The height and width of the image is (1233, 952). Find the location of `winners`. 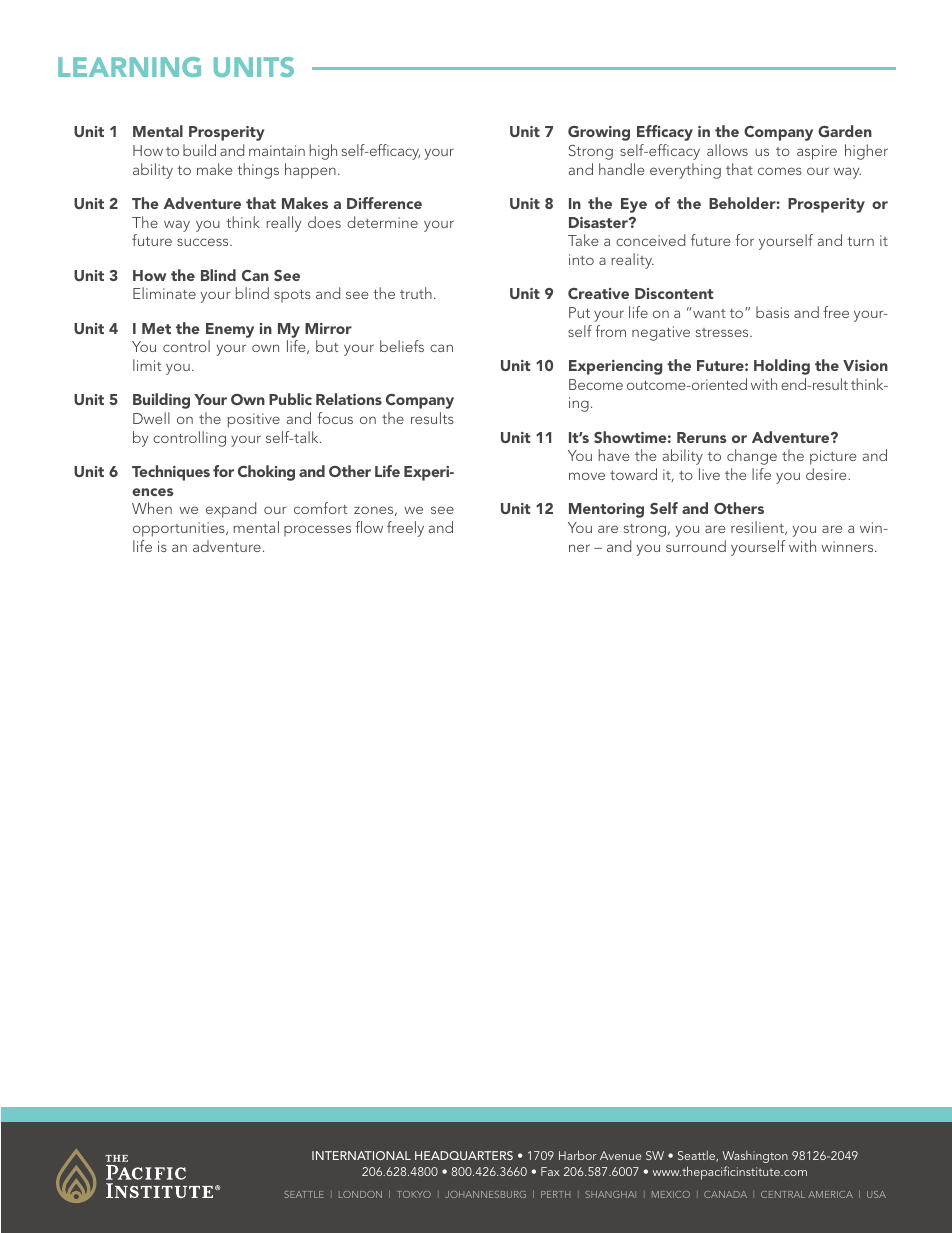

winners is located at coordinates (848, 546).
